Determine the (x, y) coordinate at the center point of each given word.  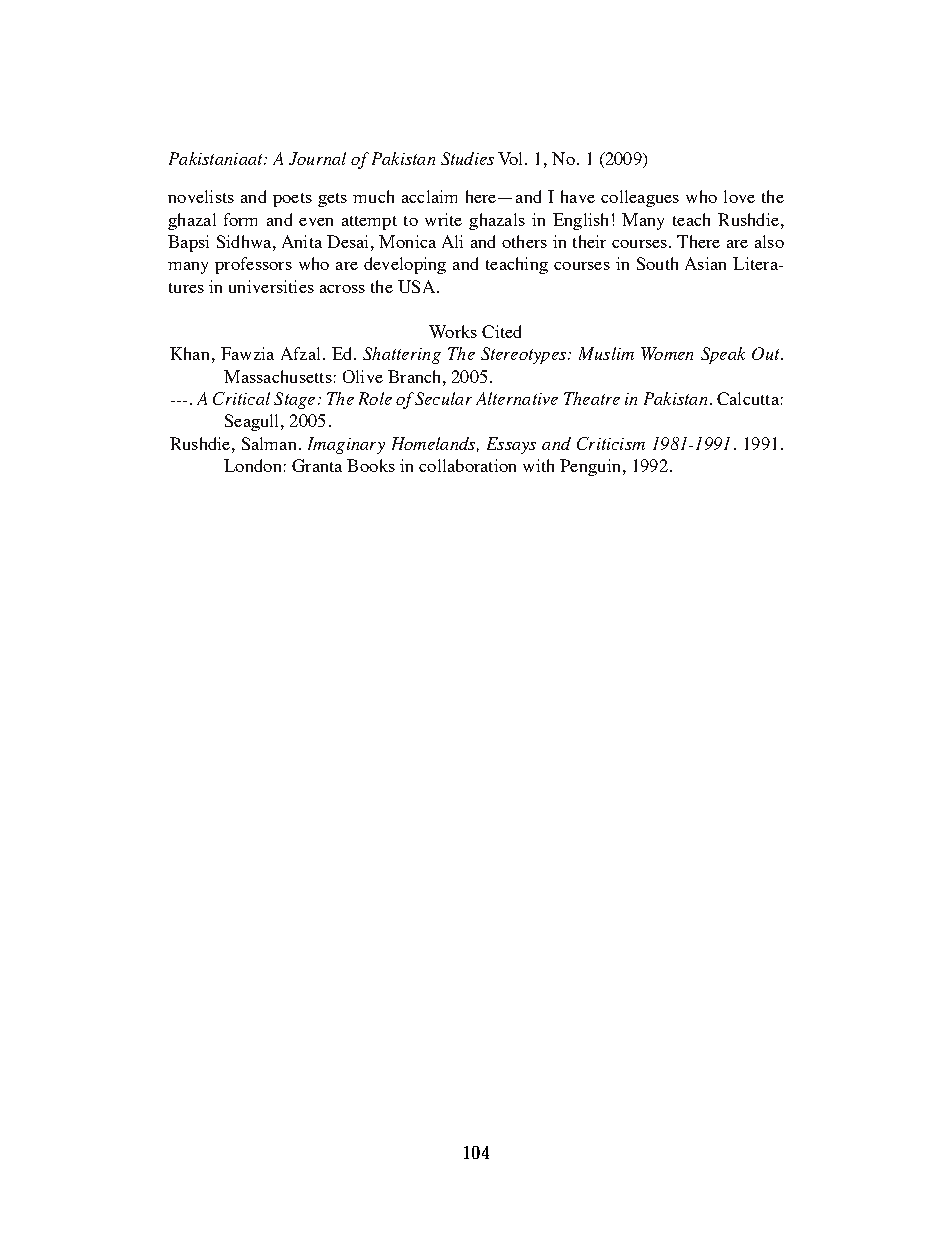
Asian (705, 263)
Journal (317, 158)
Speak (723, 355)
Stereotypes (523, 355)
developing (405, 265)
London (252, 465)
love (739, 196)
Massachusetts (278, 376)
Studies (467, 158)
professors (253, 265)
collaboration (467, 465)
